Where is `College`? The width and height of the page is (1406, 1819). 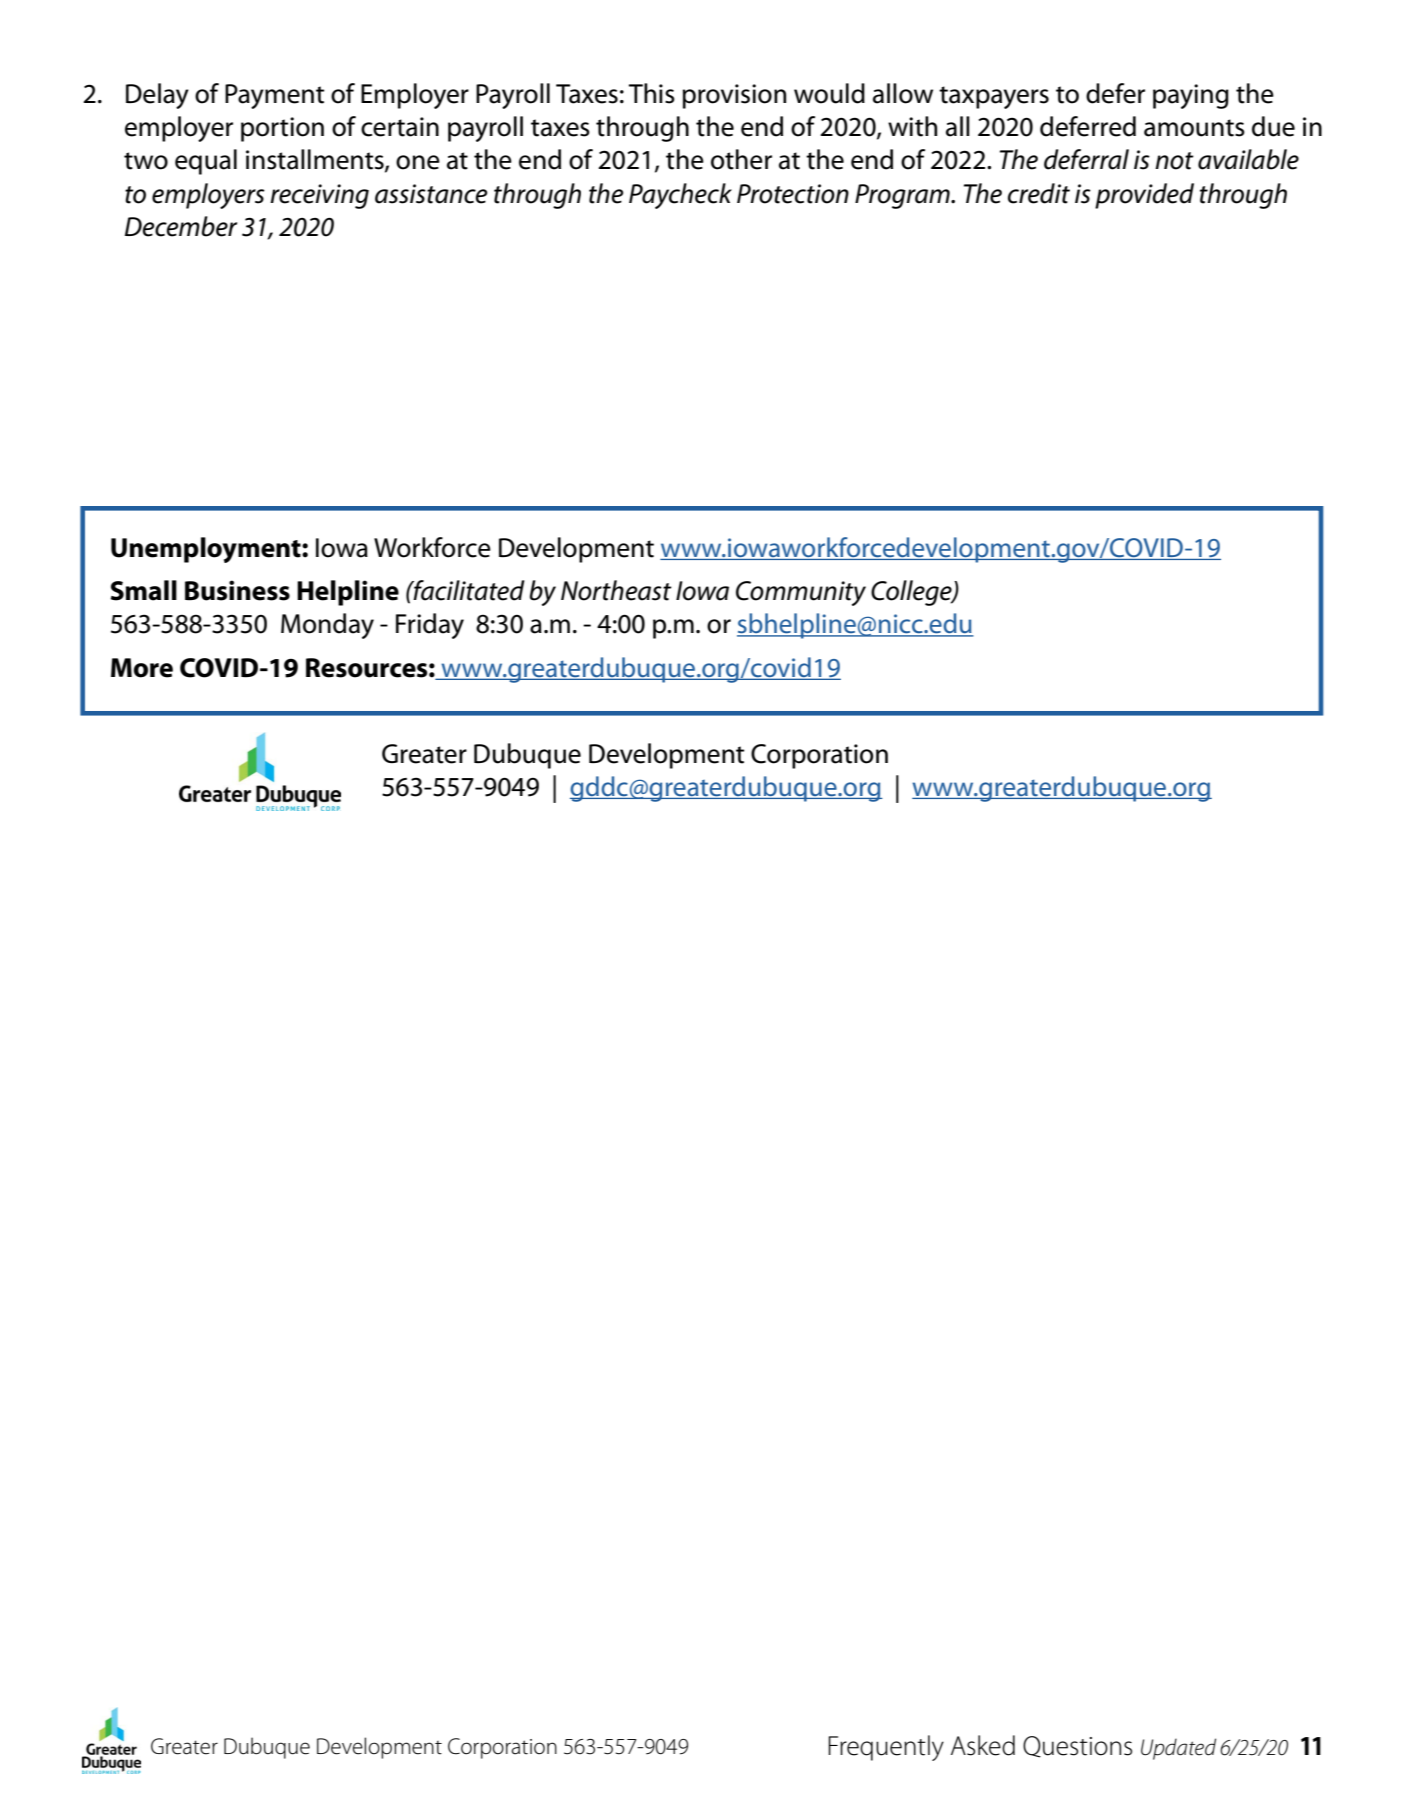 College is located at coordinates (912, 593).
